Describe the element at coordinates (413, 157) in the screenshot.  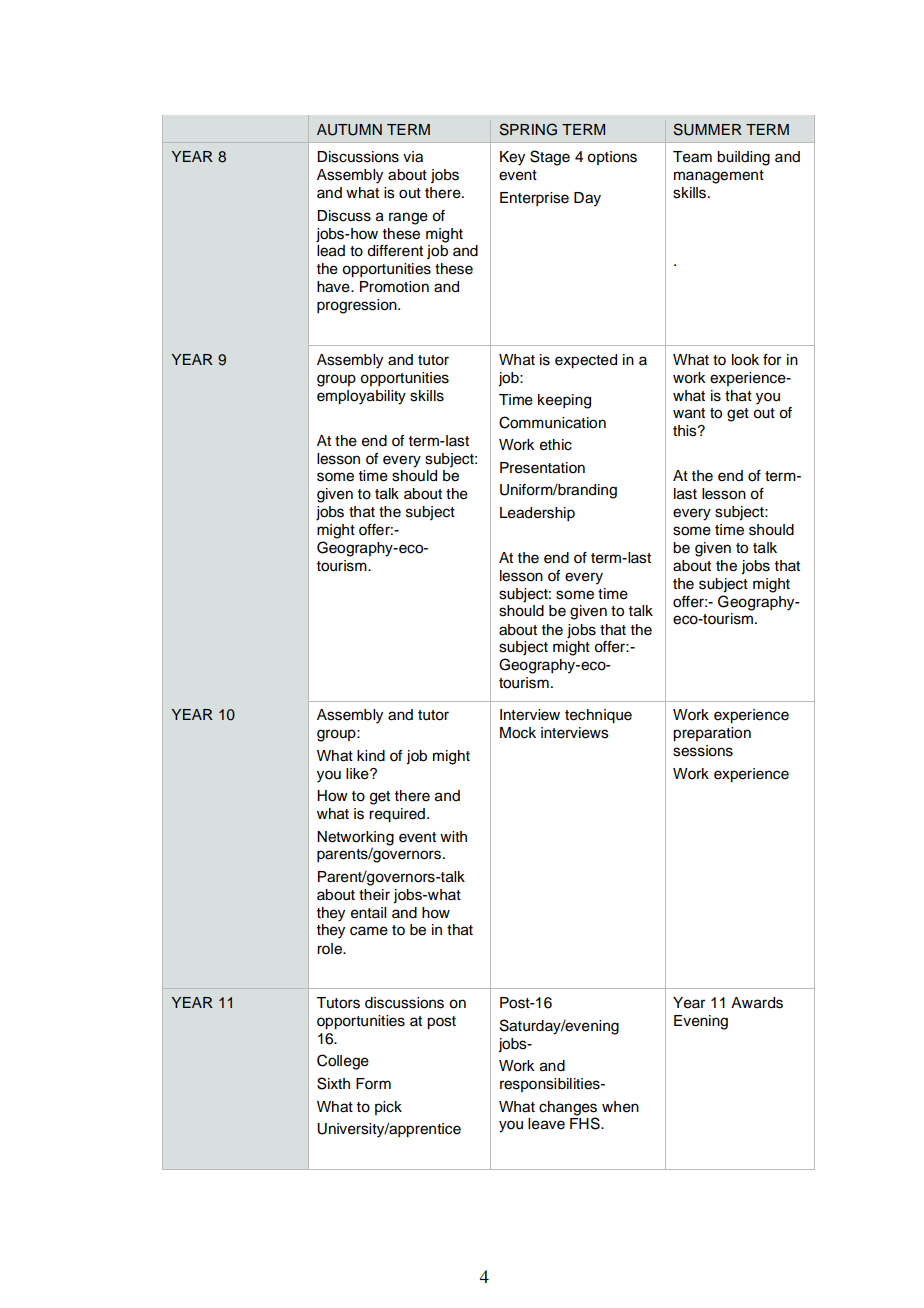
I see `via` at that location.
